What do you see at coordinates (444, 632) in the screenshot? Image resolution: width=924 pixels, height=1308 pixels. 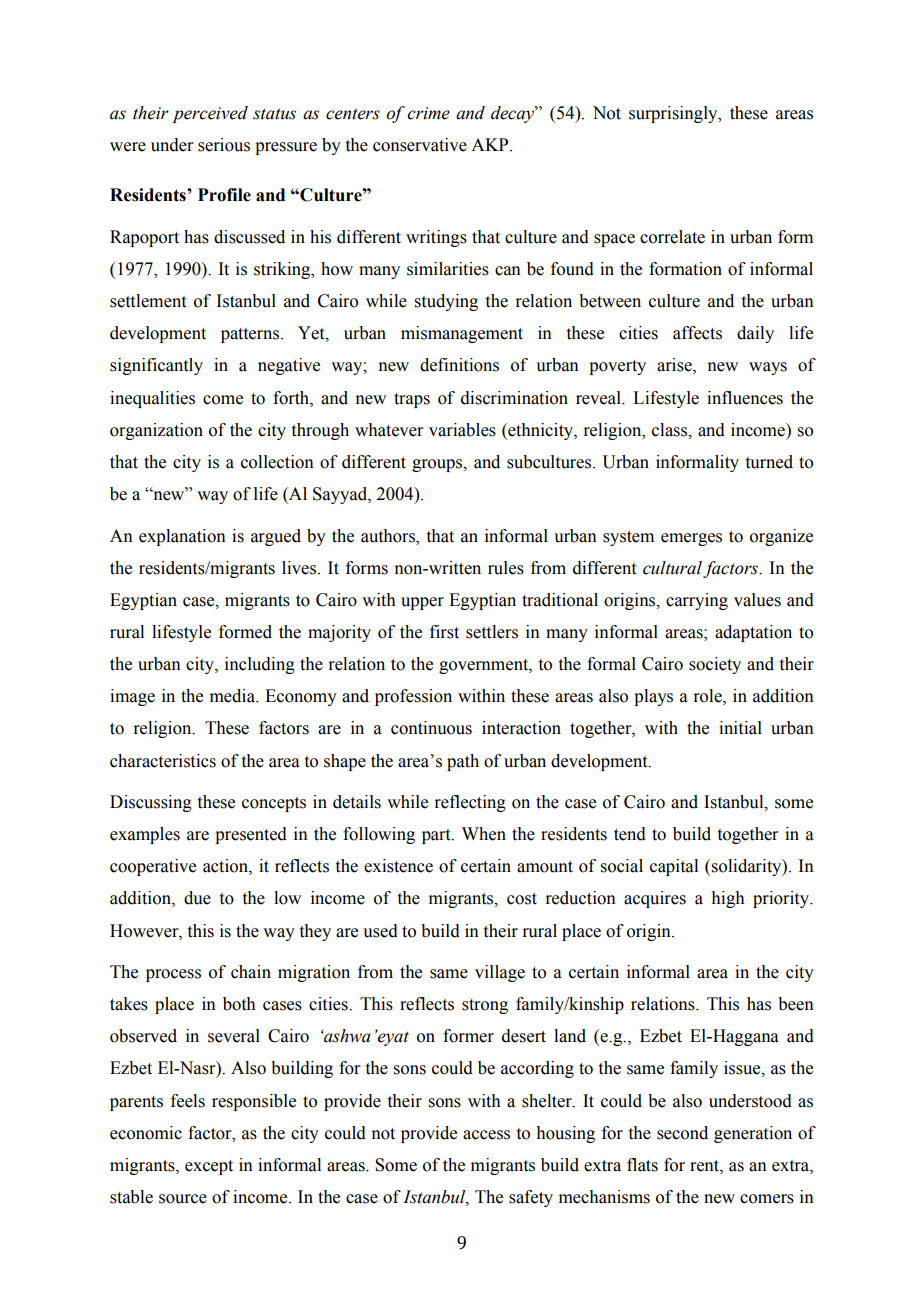 I see `first` at bounding box center [444, 632].
